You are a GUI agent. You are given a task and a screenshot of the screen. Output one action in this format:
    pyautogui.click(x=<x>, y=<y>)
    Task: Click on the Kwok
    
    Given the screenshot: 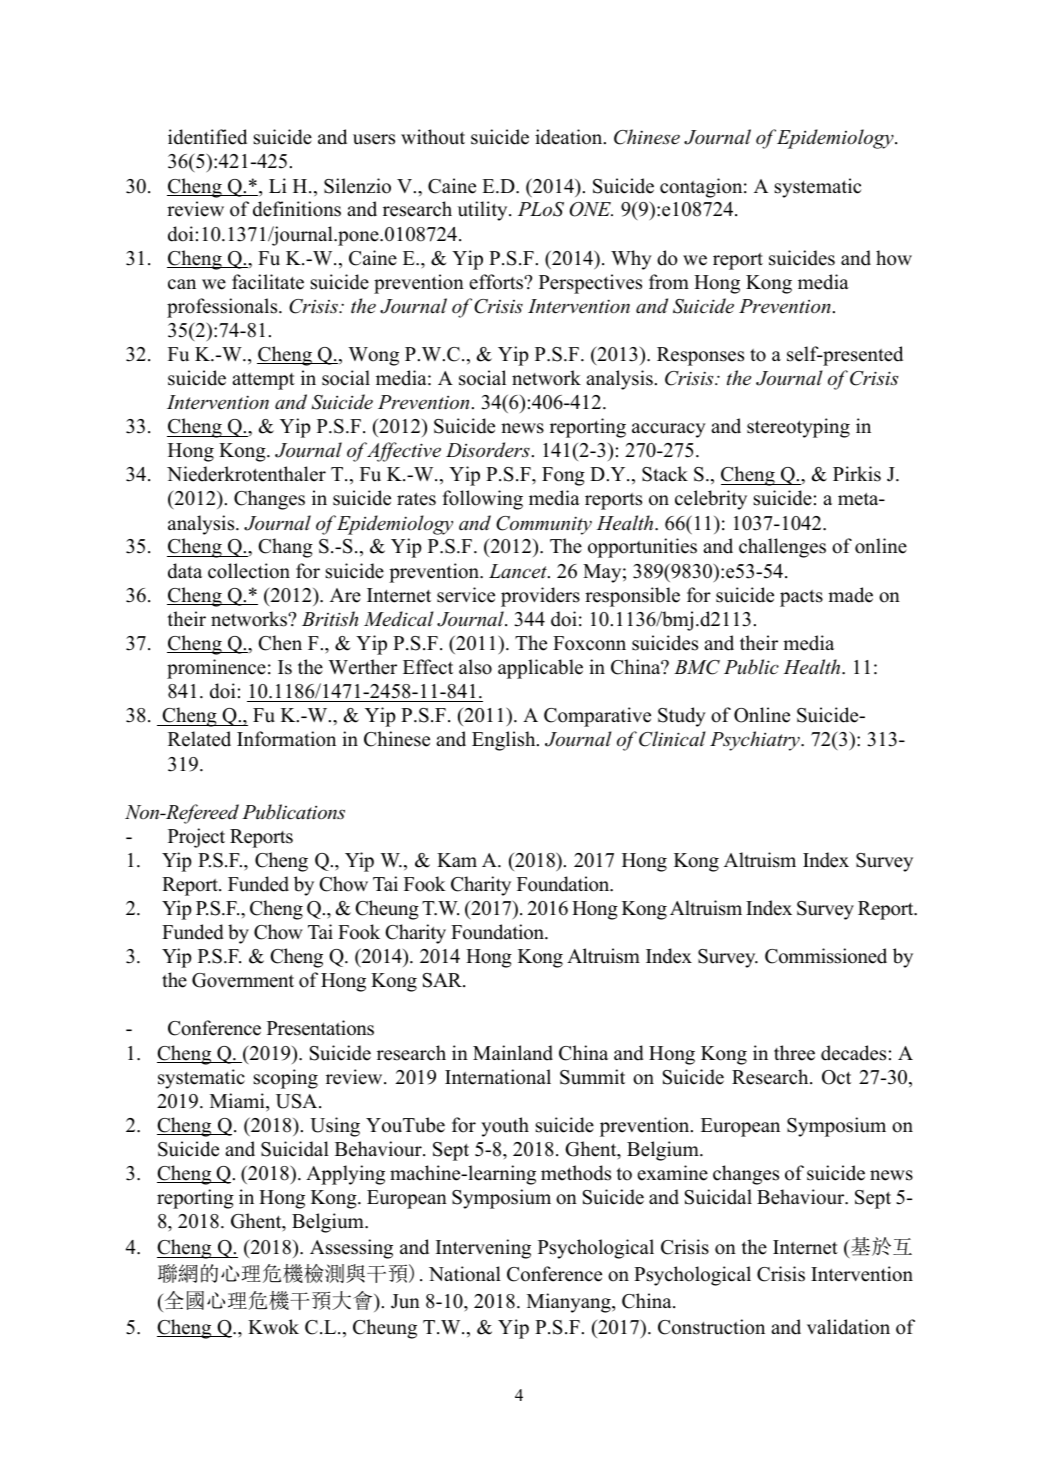 What is the action you would take?
    pyautogui.click(x=273, y=1327)
